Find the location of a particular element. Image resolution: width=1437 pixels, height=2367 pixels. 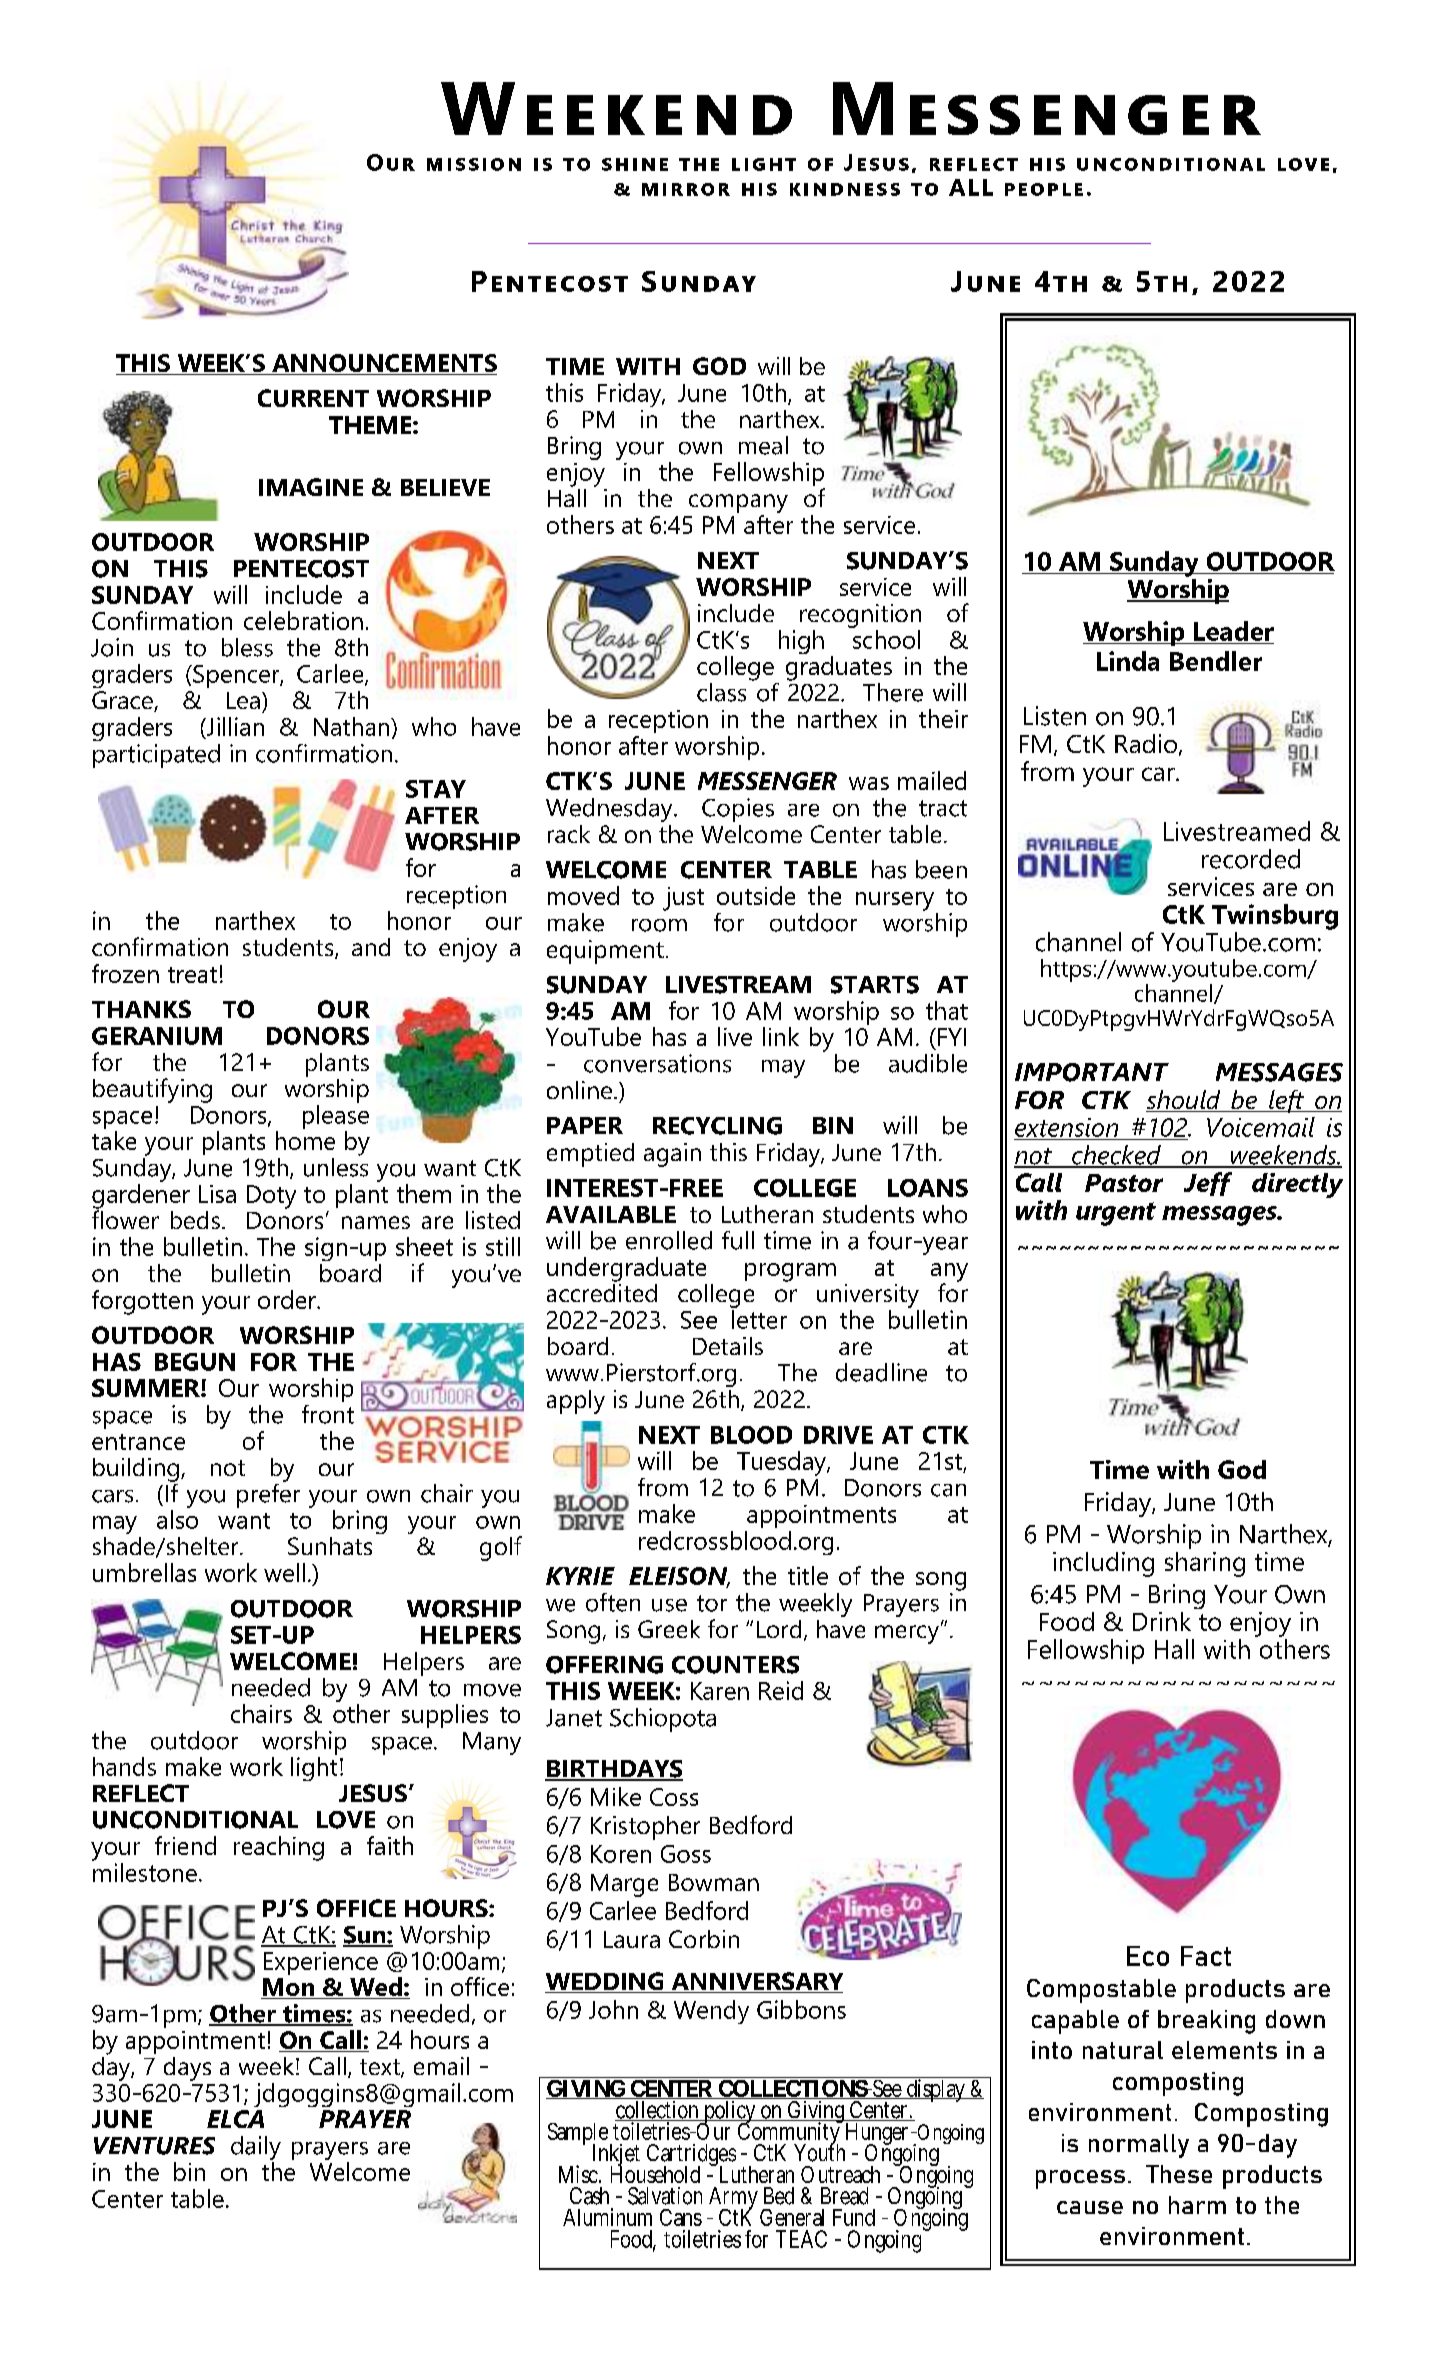

IMPORTANT is located at coordinates (1092, 1072).
